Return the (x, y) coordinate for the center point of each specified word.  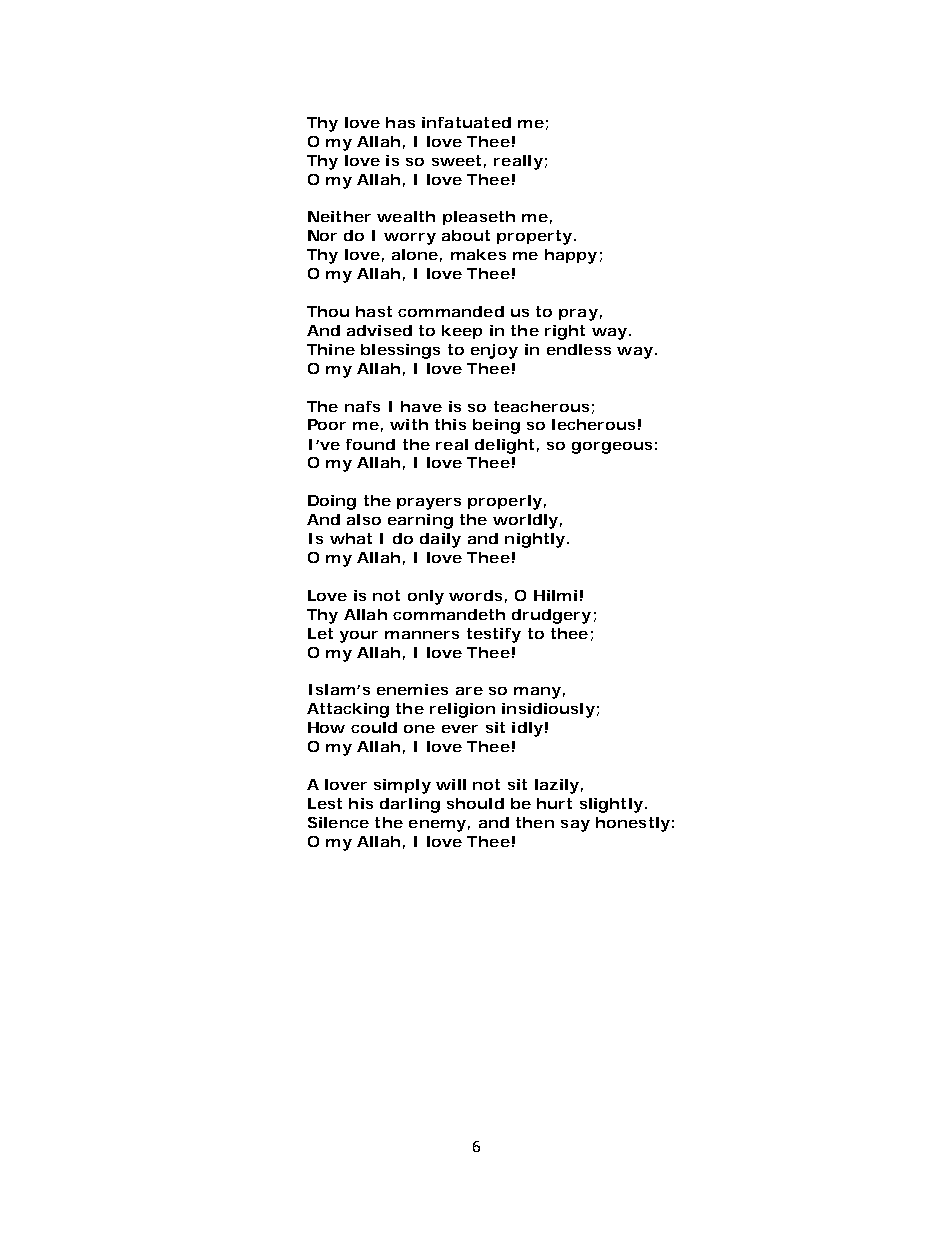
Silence (338, 822)
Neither (339, 216)
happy (571, 256)
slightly (611, 805)
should (475, 803)
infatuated (466, 122)
